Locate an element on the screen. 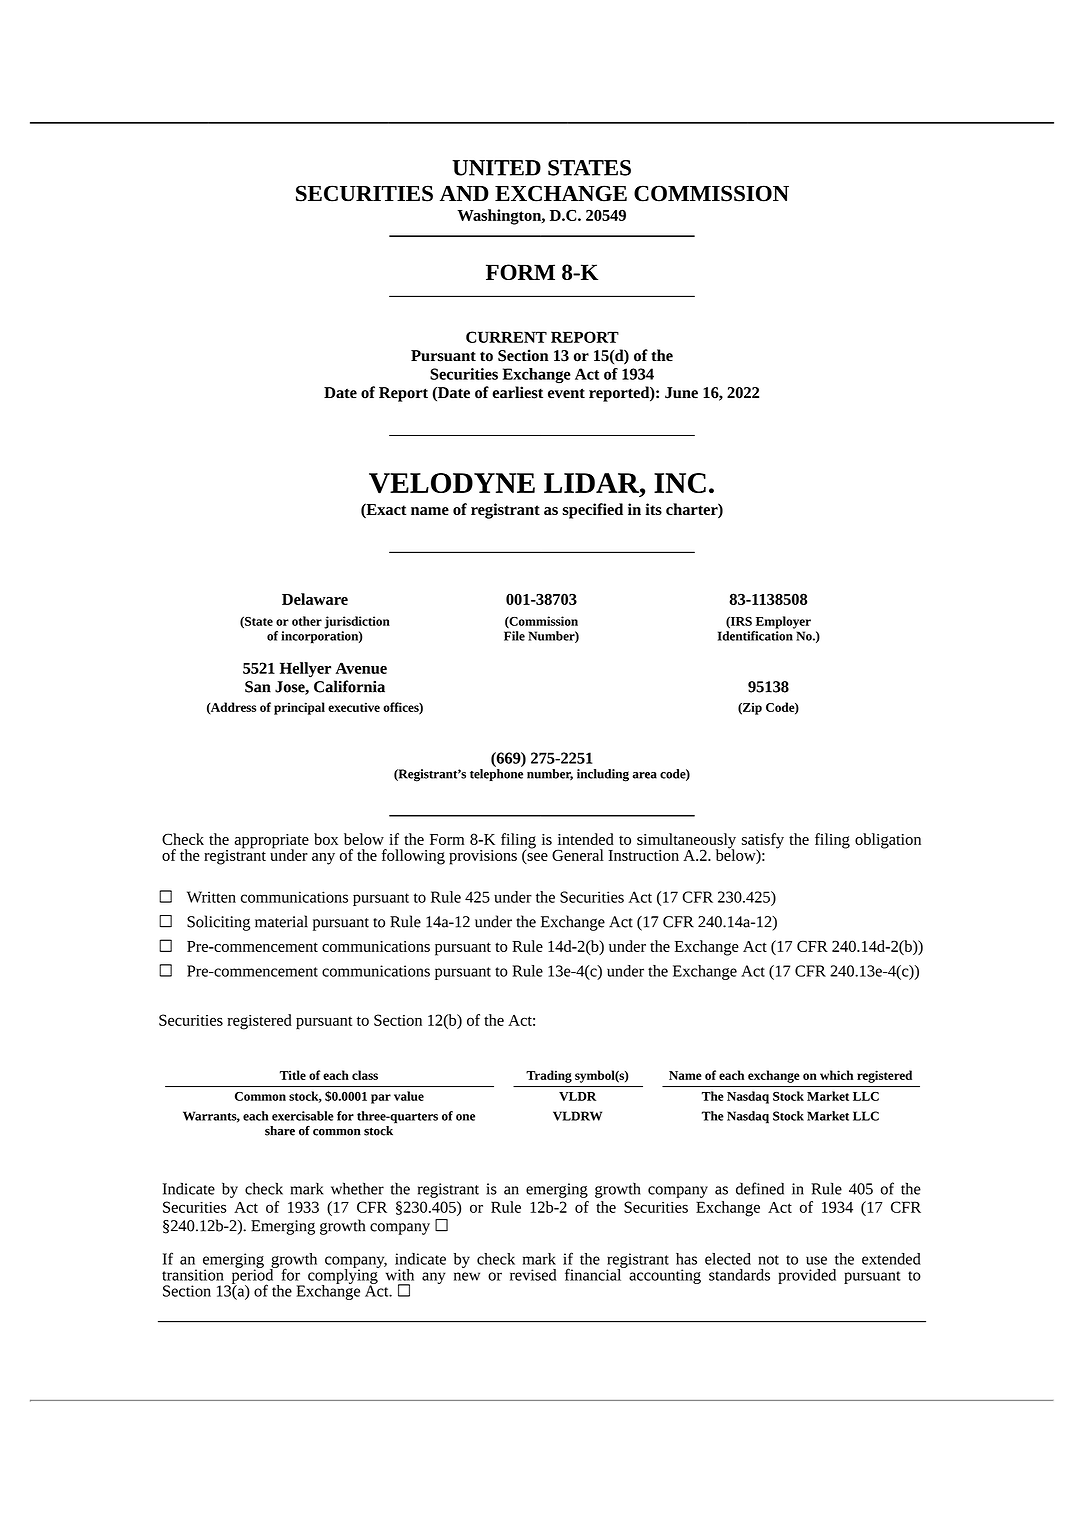 The width and height of the screenshot is (1085, 1535). complying is located at coordinates (344, 1276).
